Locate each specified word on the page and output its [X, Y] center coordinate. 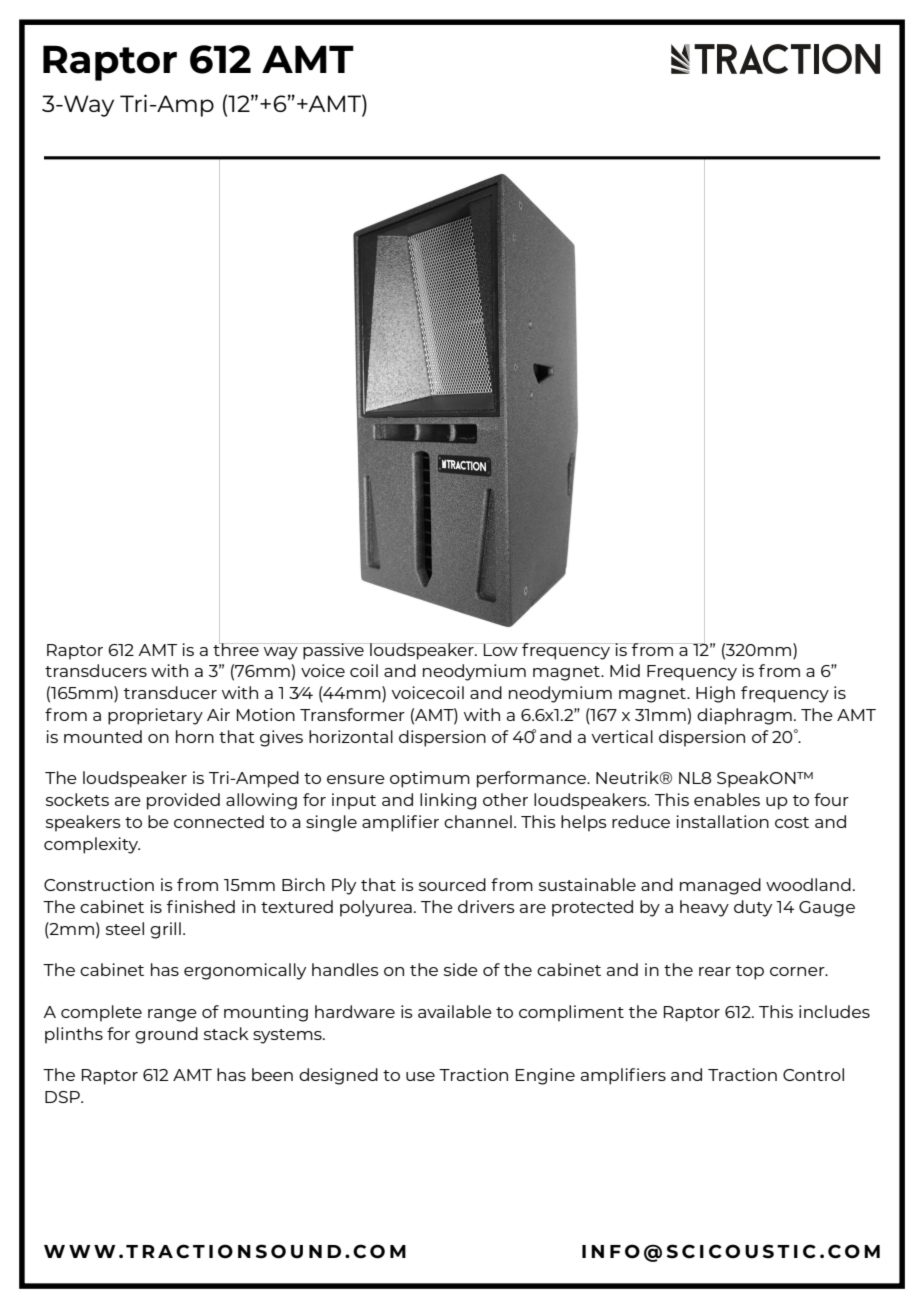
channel [478, 821]
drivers [486, 906]
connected [219, 821]
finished [201, 906]
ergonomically [245, 971]
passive [333, 651]
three [237, 648]
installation [722, 821]
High [715, 694]
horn [195, 736]
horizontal [351, 736]
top [750, 972]
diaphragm [744, 716]
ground [166, 1035]
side [461, 969]
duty [753, 908]
